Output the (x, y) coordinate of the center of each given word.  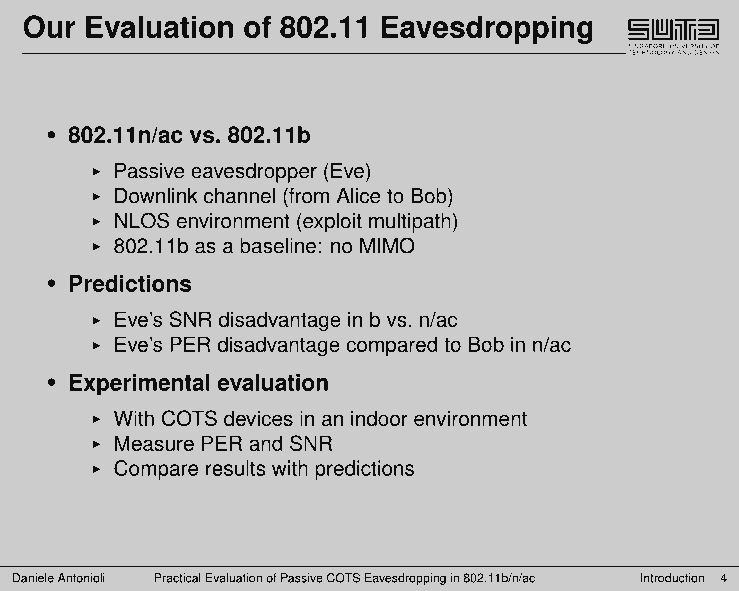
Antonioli (81, 578)
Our (49, 26)
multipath (410, 223)
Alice (358, 196)
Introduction (672, 578)
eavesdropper (254, 173)
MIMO (387, 245)
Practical (178, 578)
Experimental (140, 385)
